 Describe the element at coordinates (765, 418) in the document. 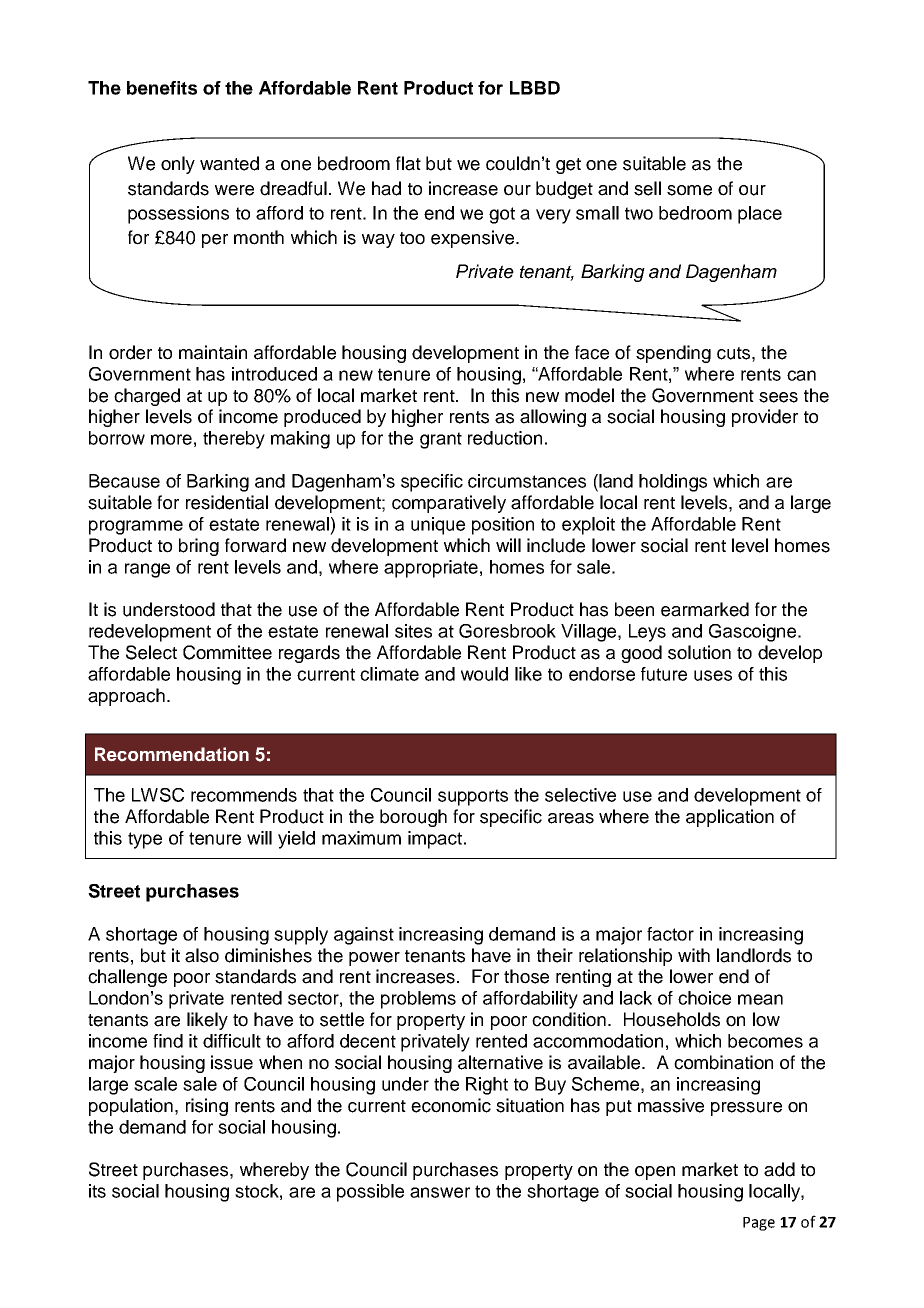

I see `provider` at that location.
